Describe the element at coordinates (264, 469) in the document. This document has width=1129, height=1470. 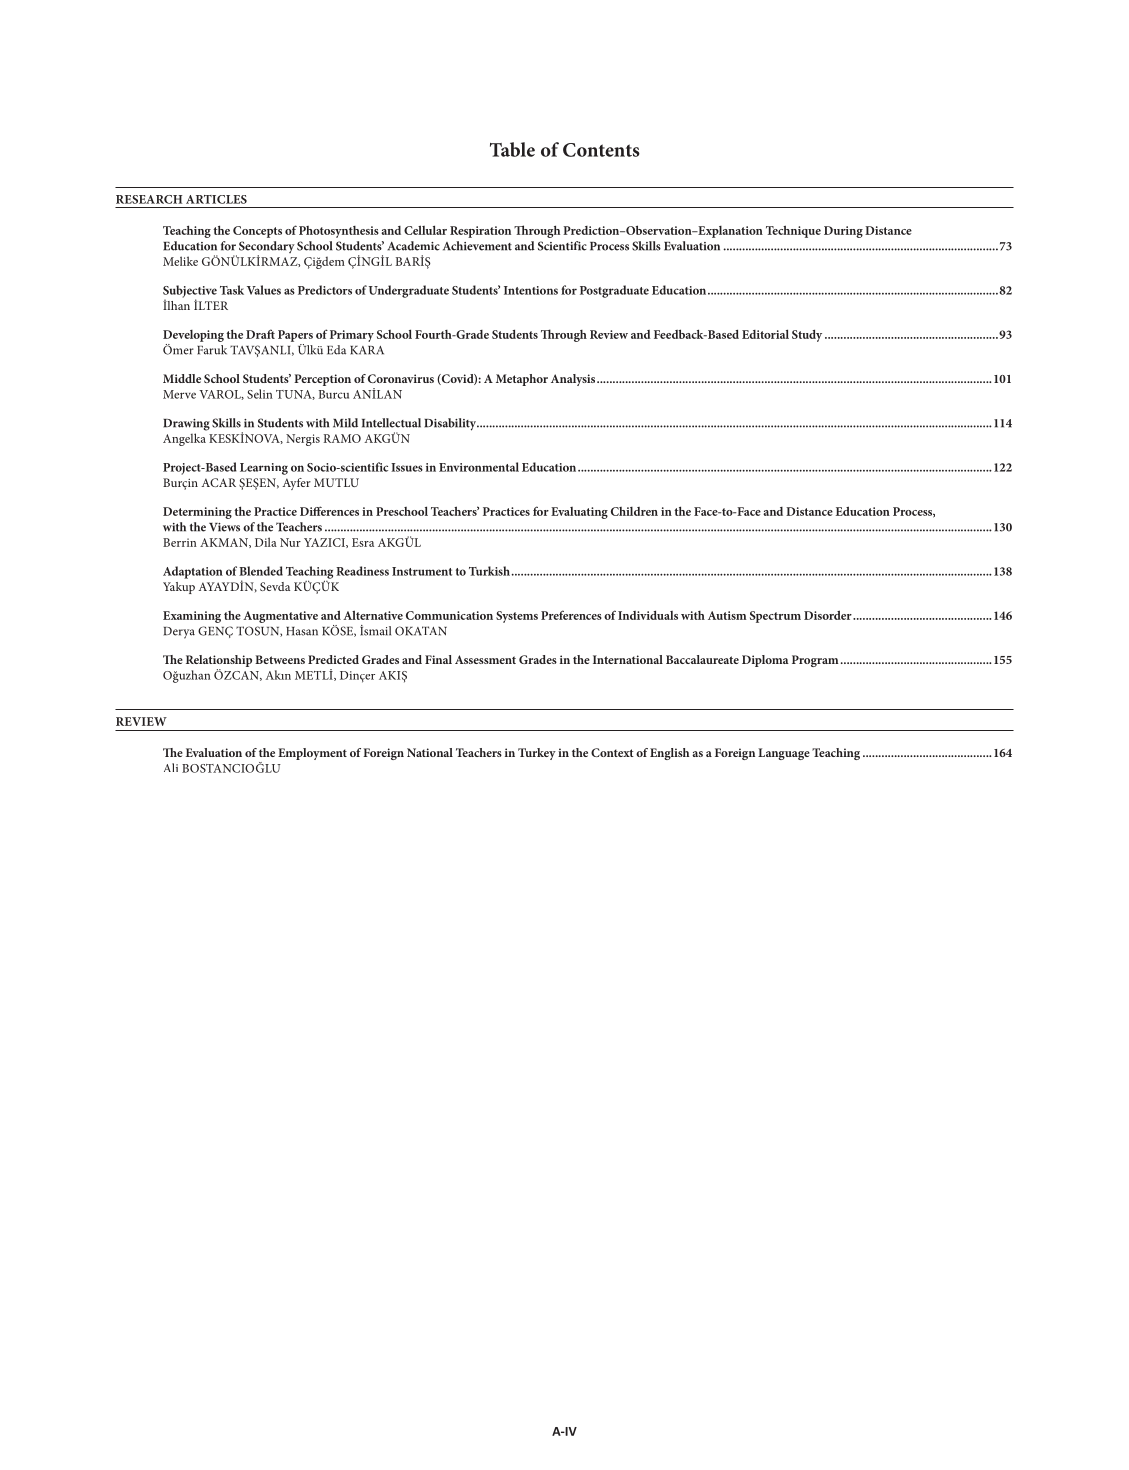
I see `Learning` at that location.
